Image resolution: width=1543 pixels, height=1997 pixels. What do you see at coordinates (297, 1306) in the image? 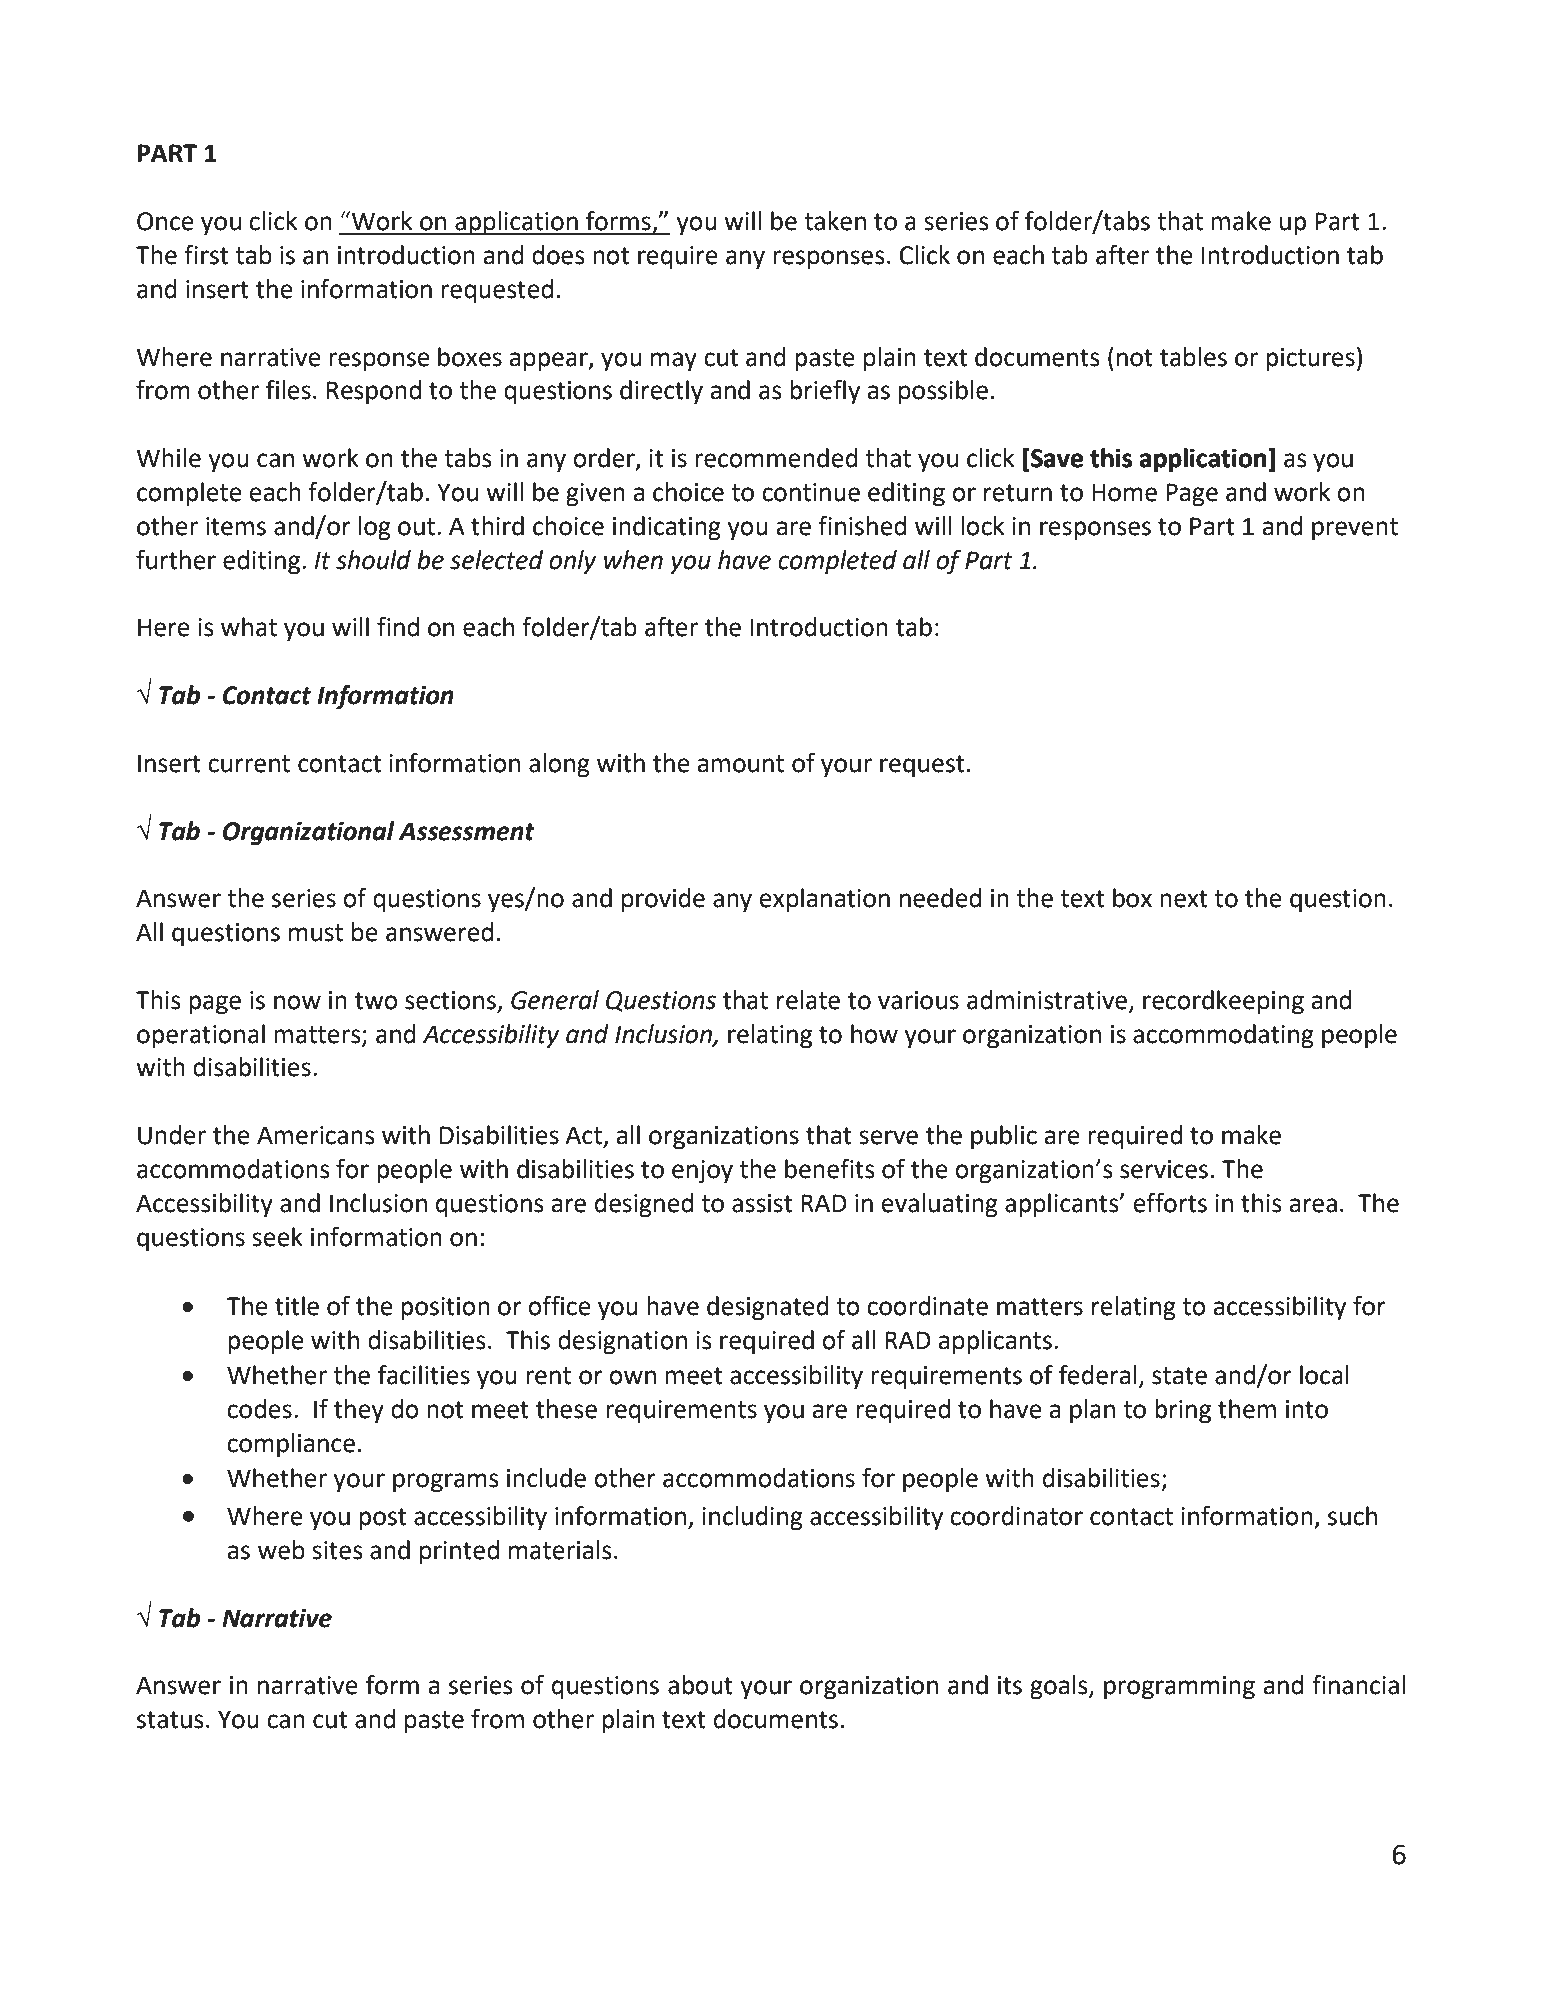
I see `title` at bounding box center [297, 1306].
